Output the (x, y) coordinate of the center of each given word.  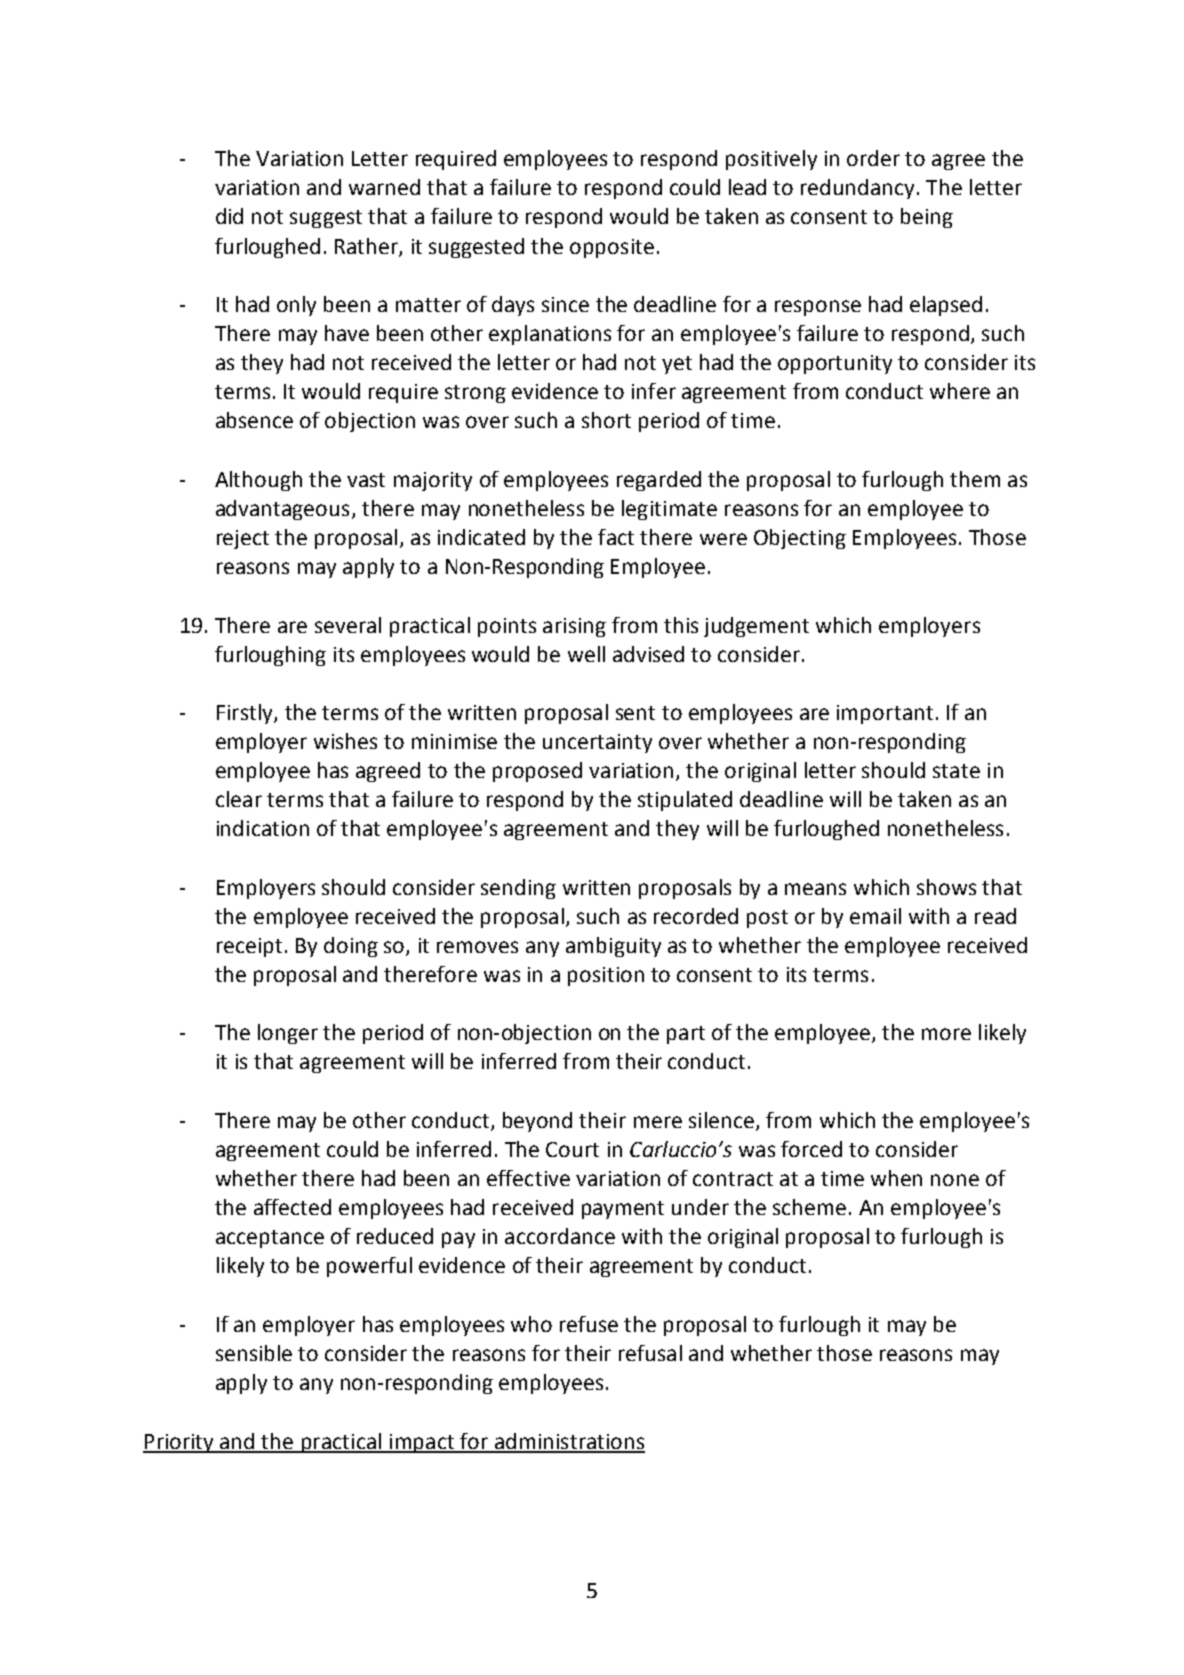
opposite (612, 248)
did (229, 216)
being (927, 218)
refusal (650, 1353)
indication (263, 828)
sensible (254, 1353)
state (956, 771)
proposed (537, 772)
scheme (809, 1207)
